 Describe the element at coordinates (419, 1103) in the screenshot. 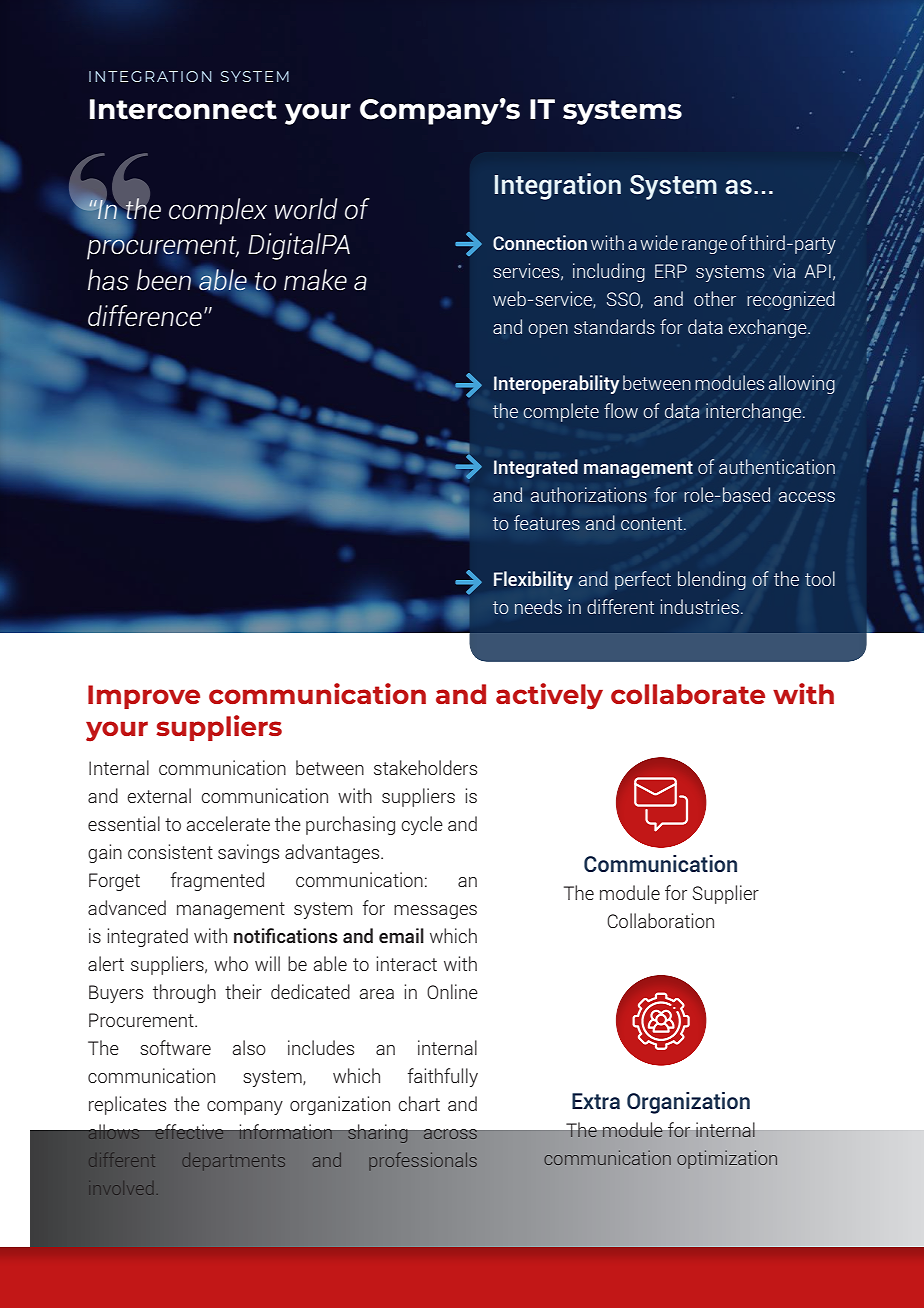

I see `chart` at that location.
